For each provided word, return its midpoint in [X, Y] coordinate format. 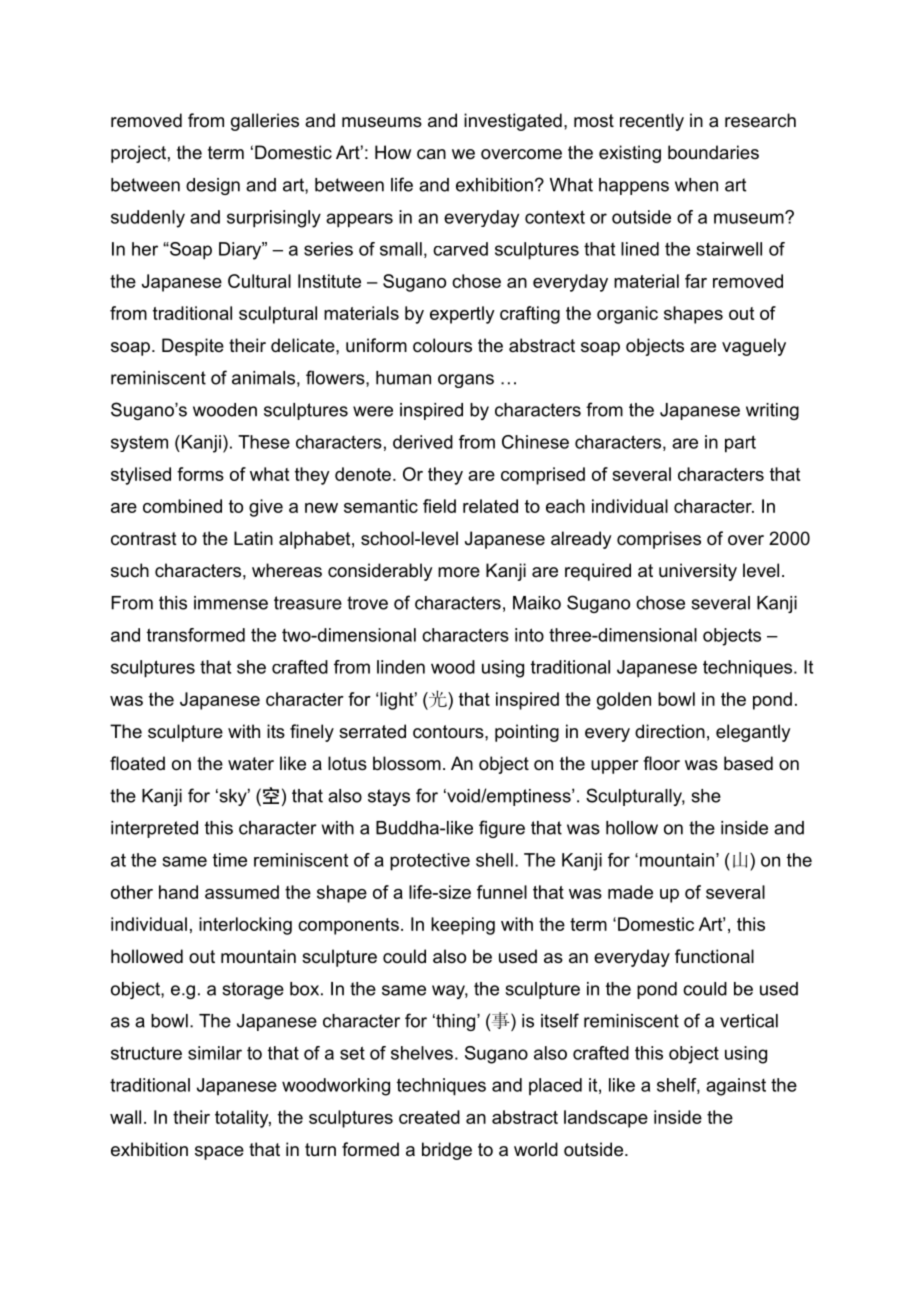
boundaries [713, 152]
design [213, 186]
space [219, 1153]
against [736, 1087]
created [429, 1117]
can [431, 154]
